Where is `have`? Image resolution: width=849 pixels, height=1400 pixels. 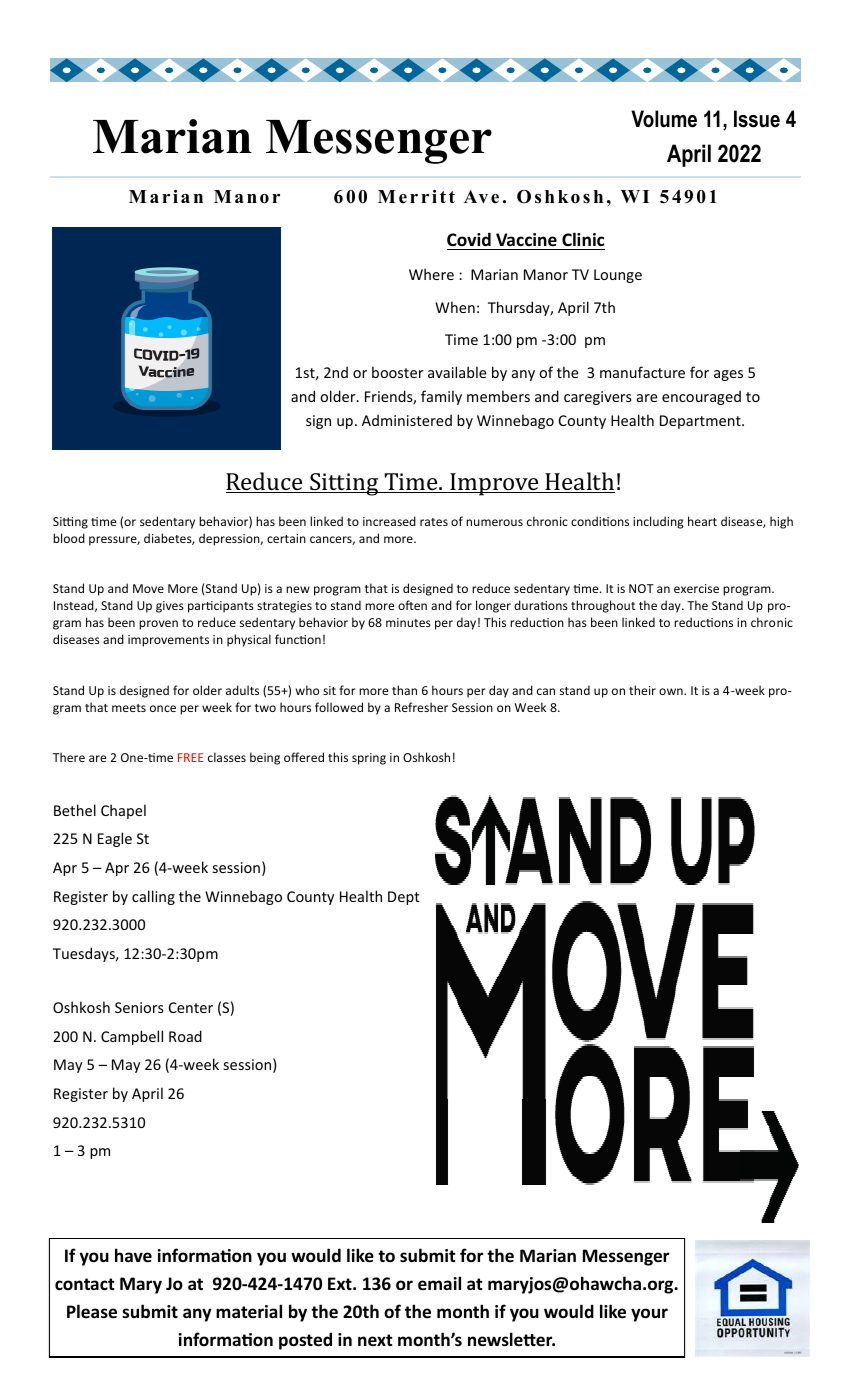 have is located at coordinates (133, 1255).
